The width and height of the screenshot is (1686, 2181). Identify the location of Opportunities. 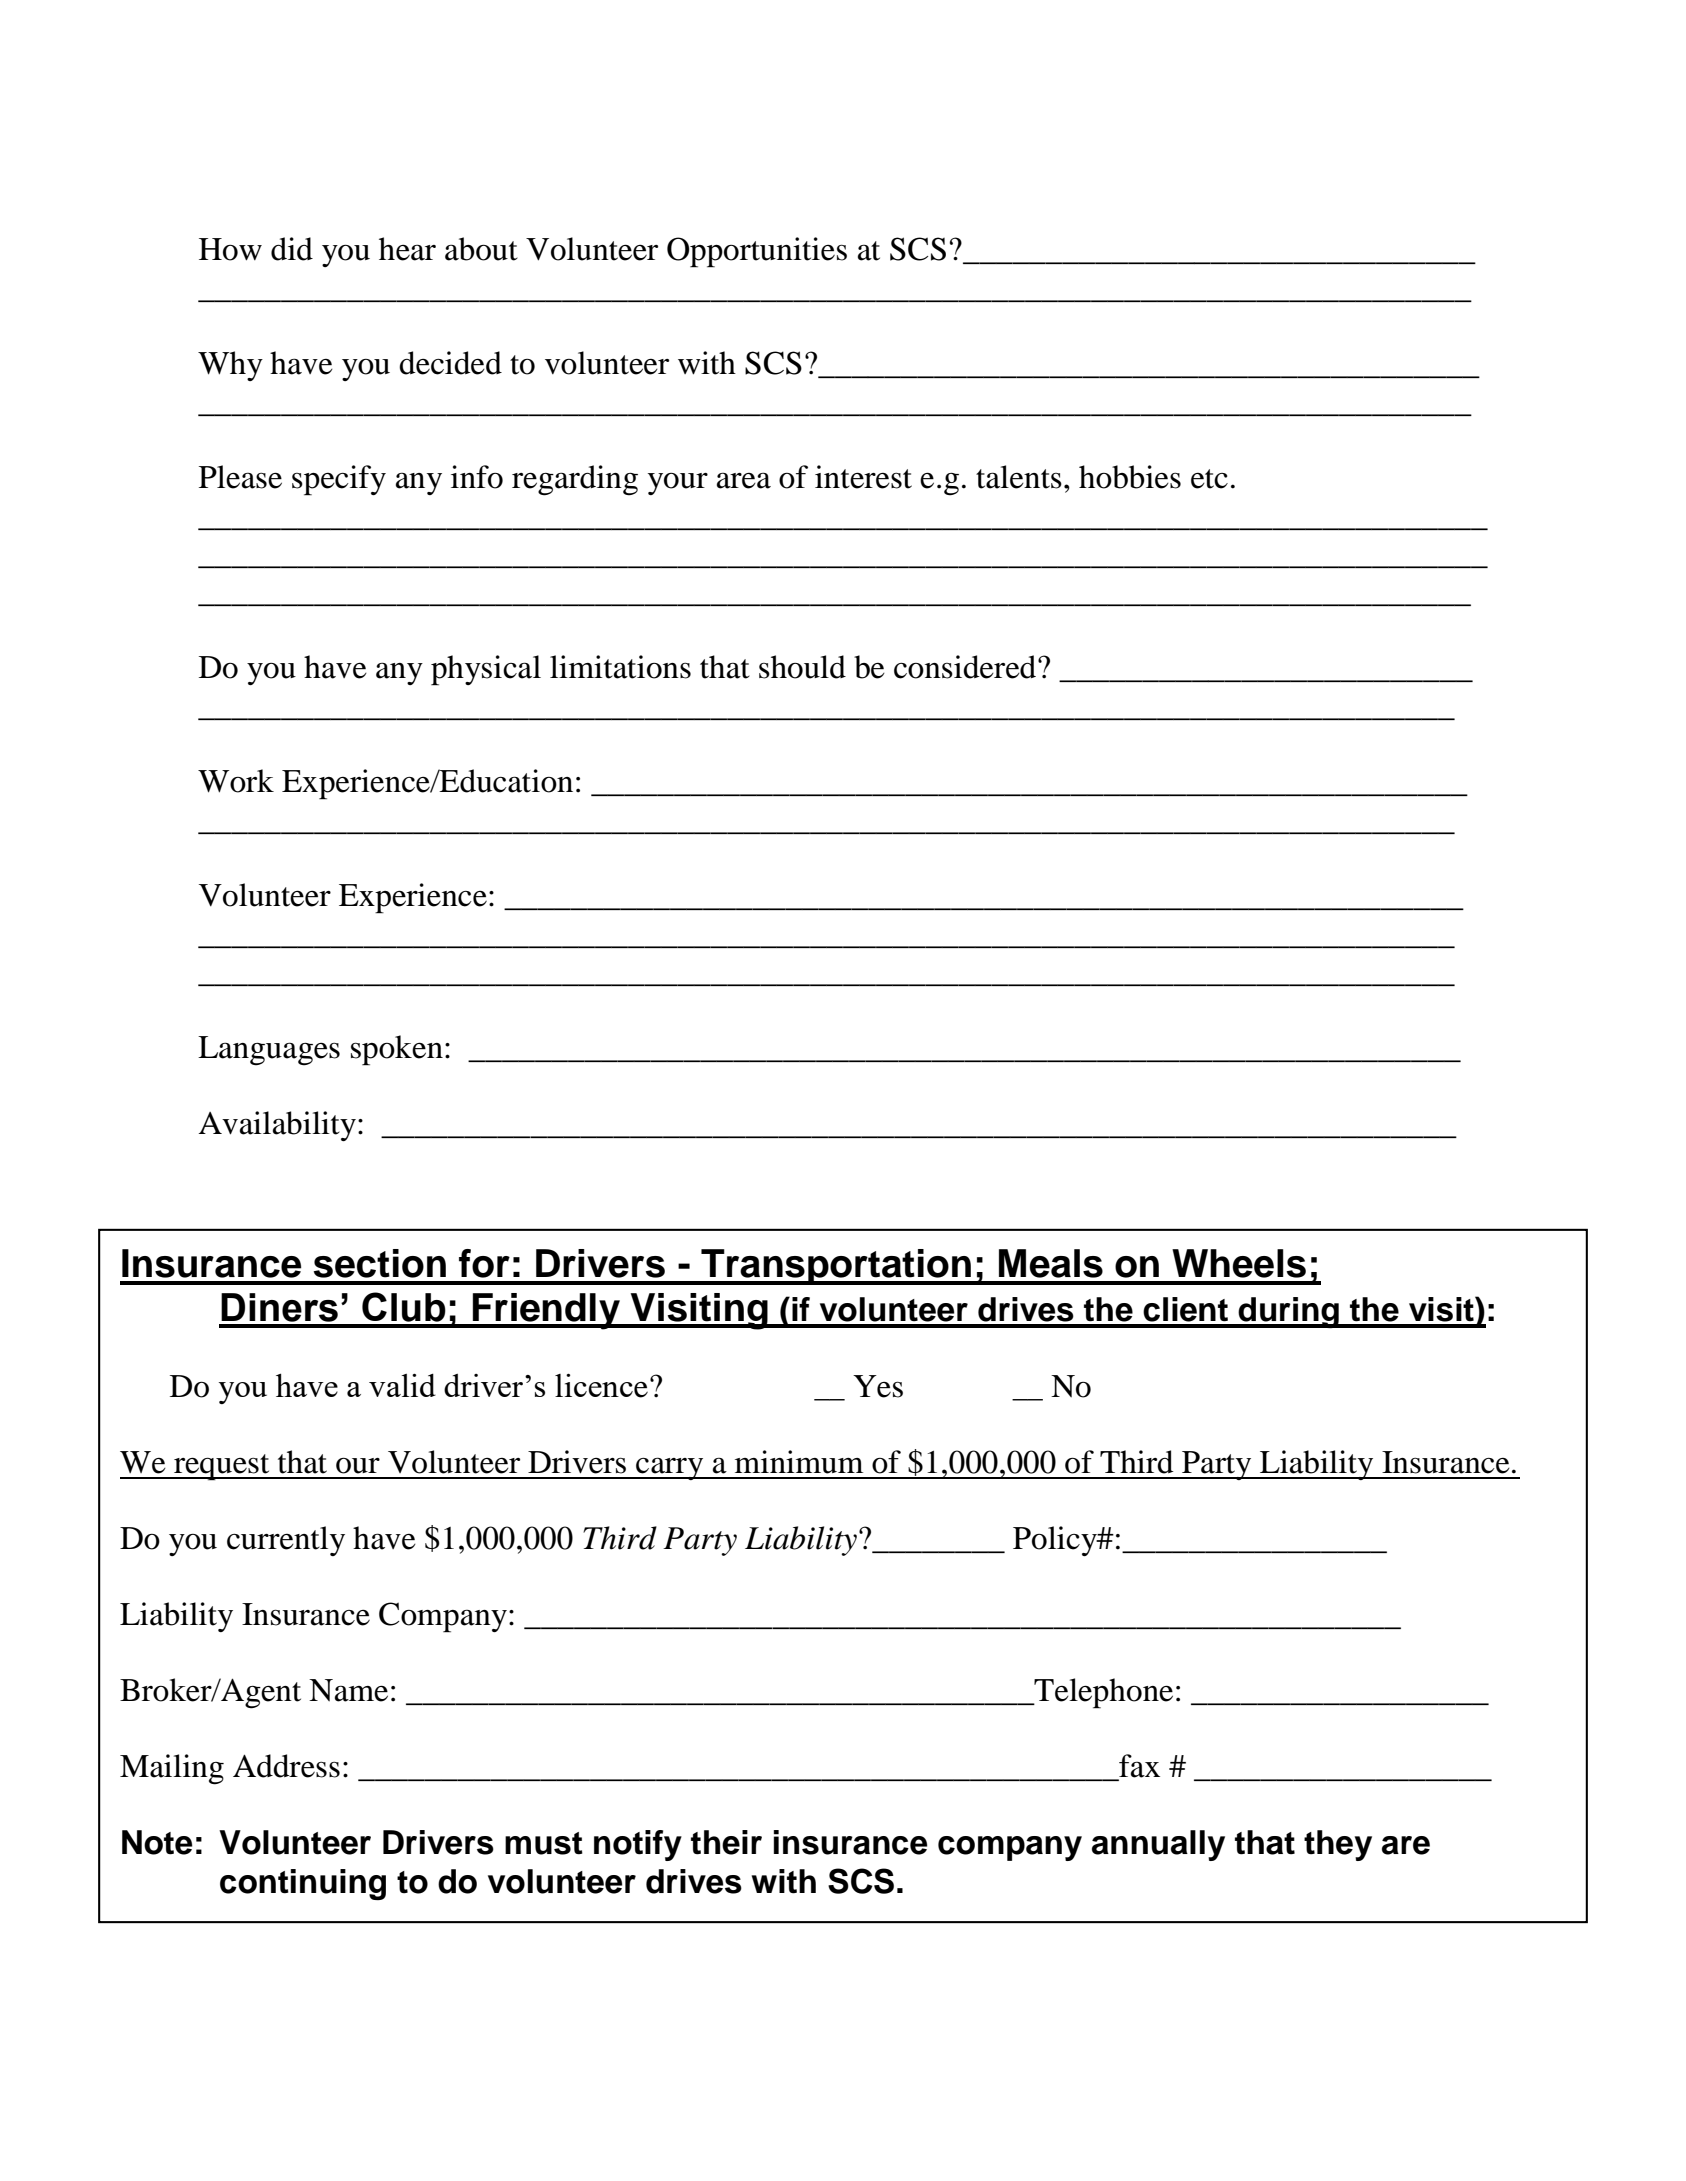
(757, 252).
